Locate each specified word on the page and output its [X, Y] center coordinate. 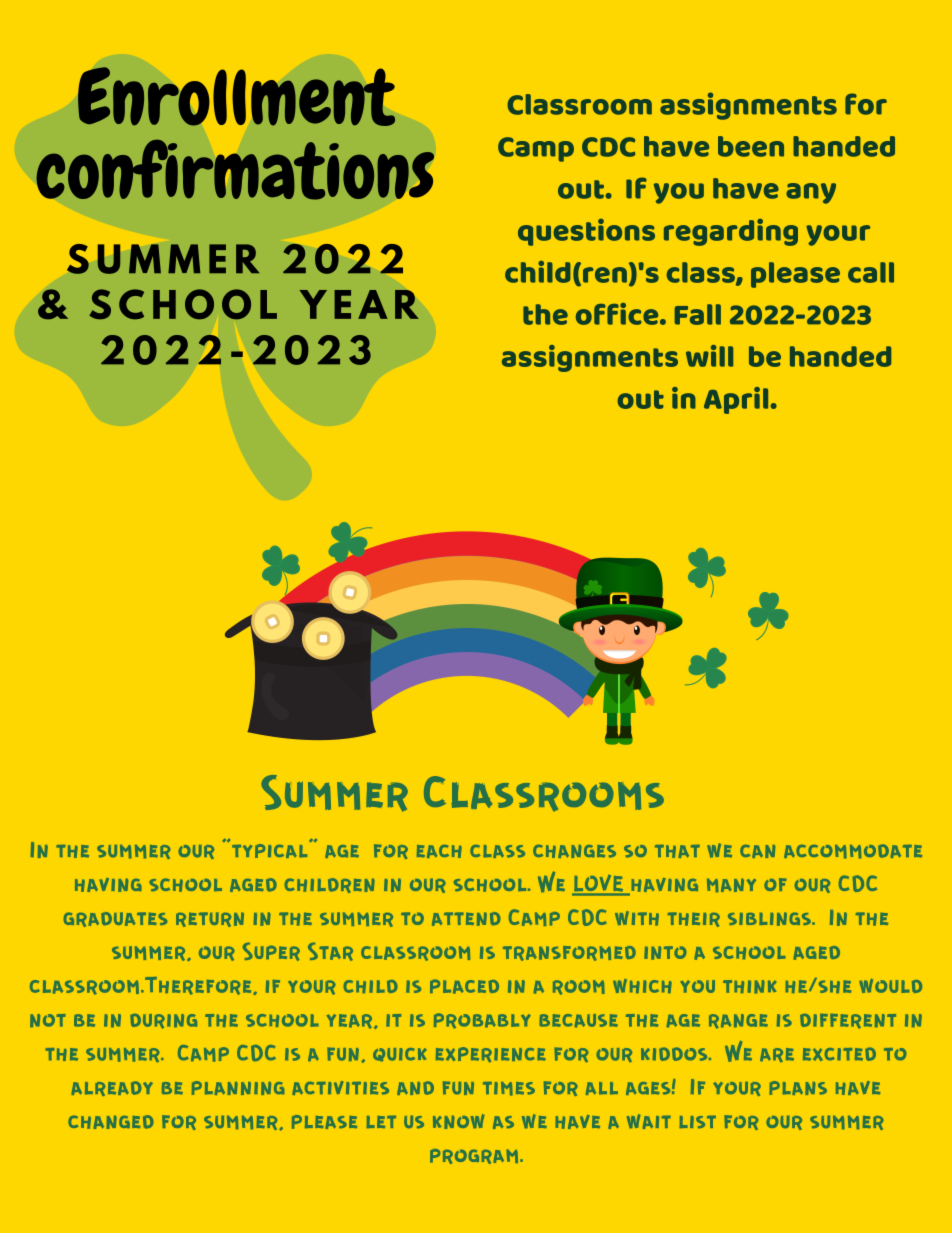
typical [271, 849]
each [439, 851]
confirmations [235, 169]
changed [111, 1122]
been [751, 146]
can [757, 851]
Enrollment [236, 96]
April [736, 400]
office [618, 314]
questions [586, 232]
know [458, 1121]
